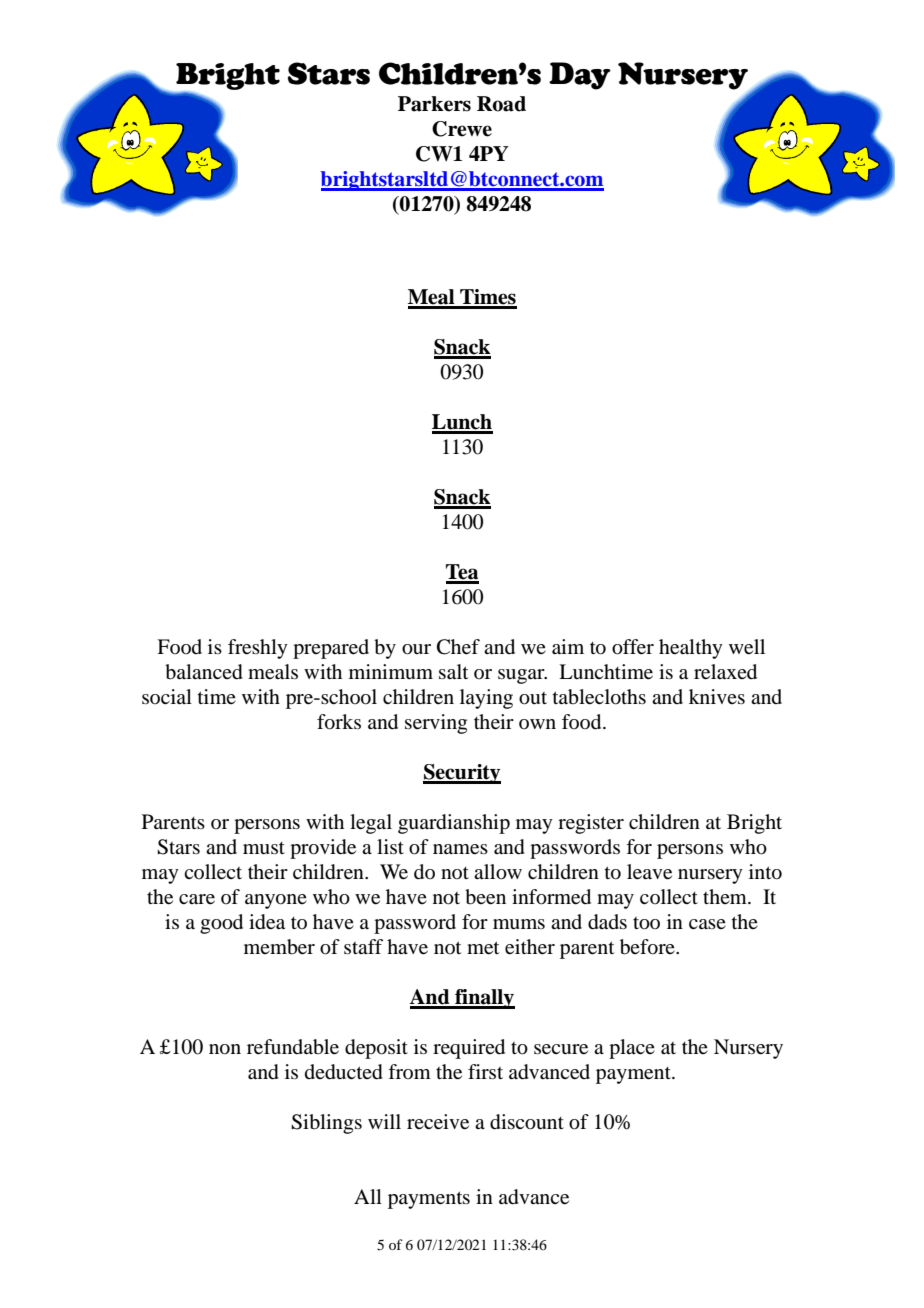 The width and height of the image is (924, 1308). I want to click on Chef, so click(458, 647).
